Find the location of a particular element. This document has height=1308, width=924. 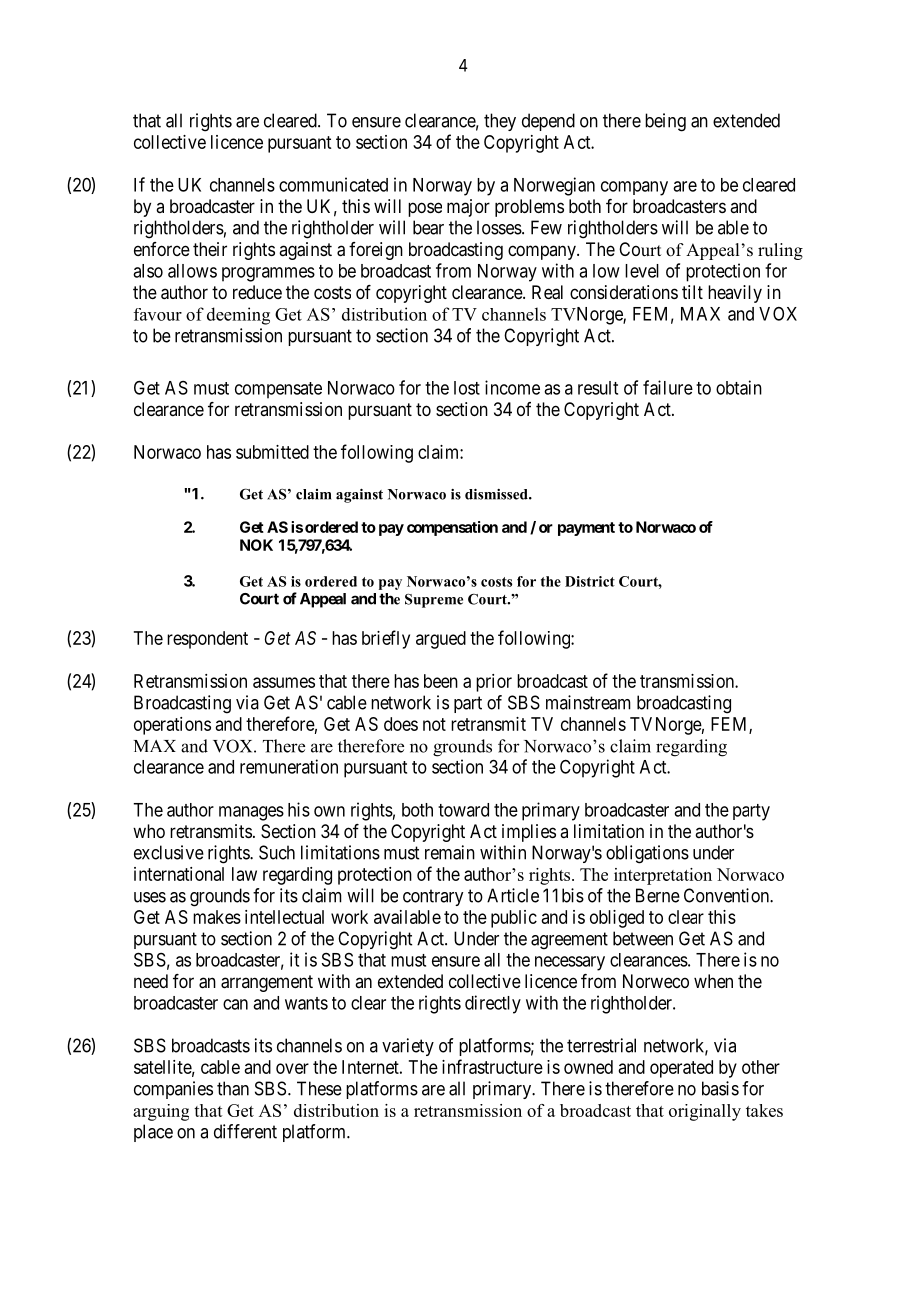

infrastructure is located at coordinates (492, 1066).
